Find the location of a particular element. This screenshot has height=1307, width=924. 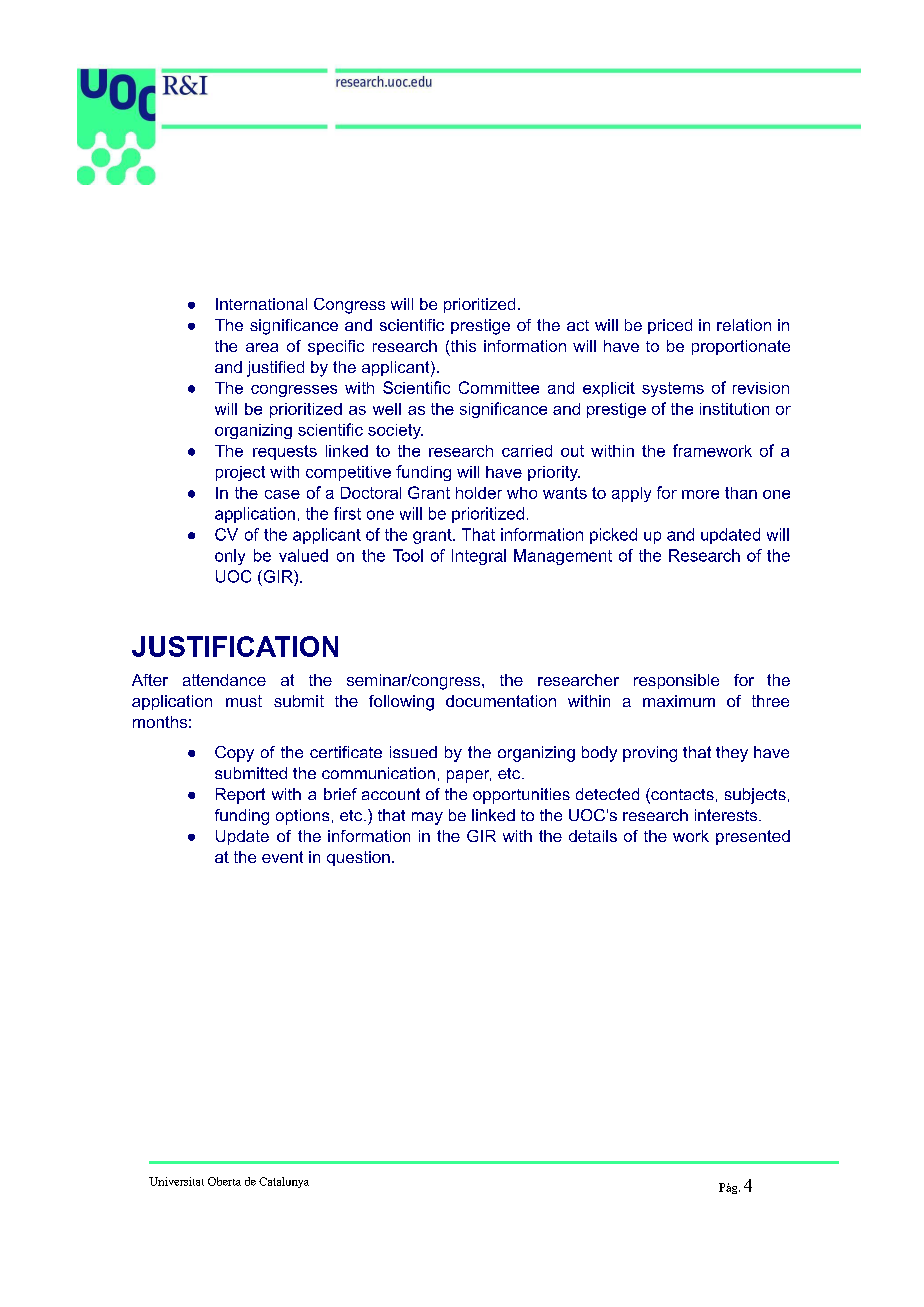

they is located at coordinates (732, 754).
